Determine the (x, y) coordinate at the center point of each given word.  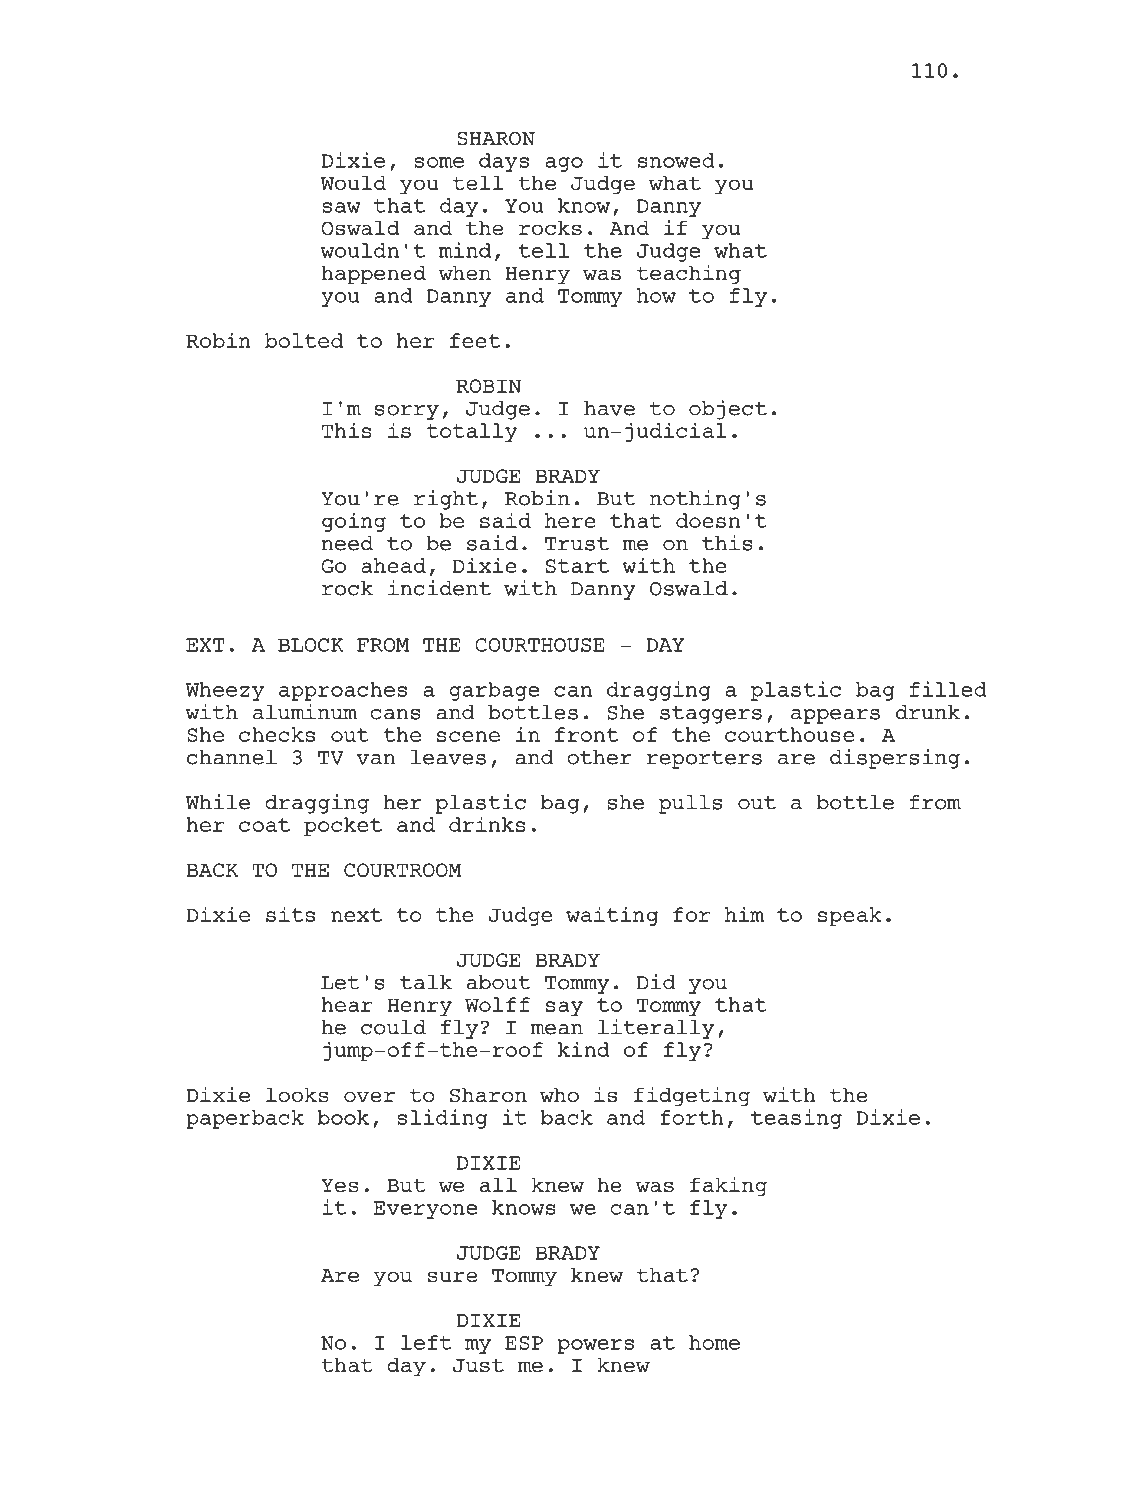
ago (564, 164)
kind (584, 1049)
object (728, 410)
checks (277, 734)
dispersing (895, 759)
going (354, 522)
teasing (796, 1119)
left (426, 1342)
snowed (676, 160)
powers (596, 1346)
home (714, 1342)
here (570, 520)
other (599, 757)
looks (297, 1095)
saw (341, 207)
